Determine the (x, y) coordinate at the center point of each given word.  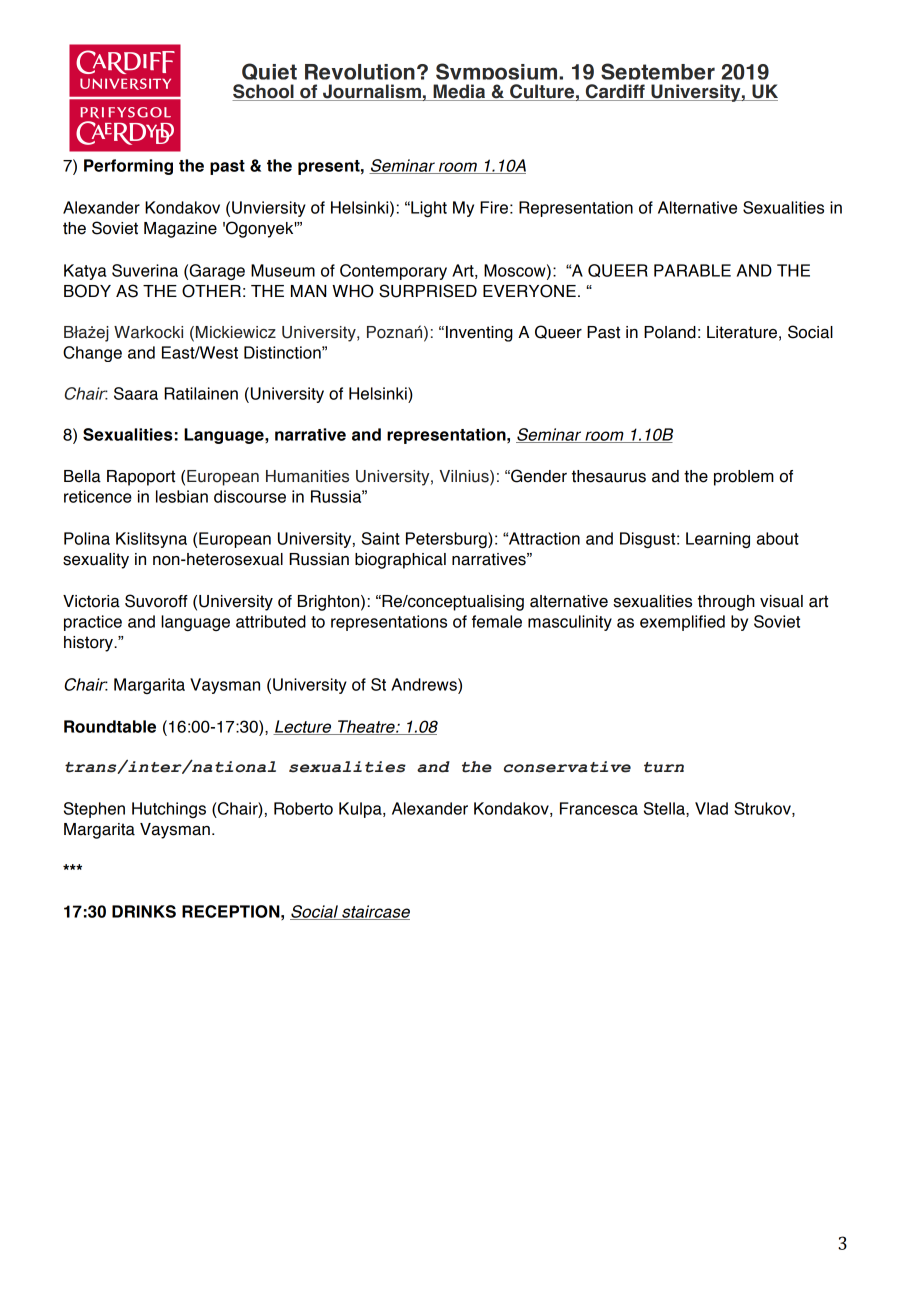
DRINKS (144, 911)
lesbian (182, 496)
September (658, 74)
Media (459, 92)
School (264, 92)
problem (744, 478)
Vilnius (465, 477)
